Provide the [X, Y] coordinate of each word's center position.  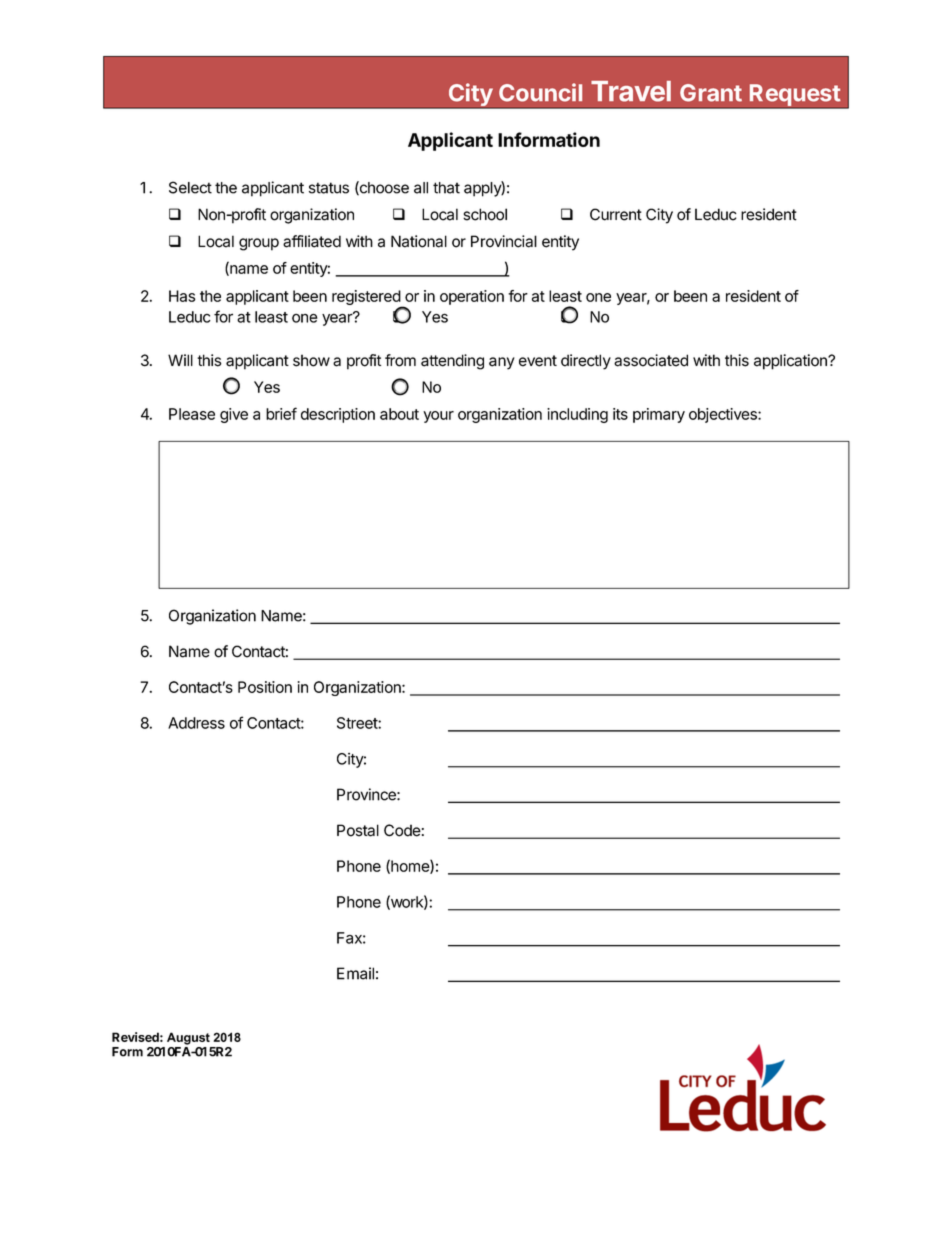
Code [402, 830]
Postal [358, 830]
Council [540, 92]
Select [190, 187]
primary [659, 415]
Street [358, 723]
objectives [724, 415]
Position [265, 687]
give [234, 415]
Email [355, 973]
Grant [711, 93]
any [502, 363]
